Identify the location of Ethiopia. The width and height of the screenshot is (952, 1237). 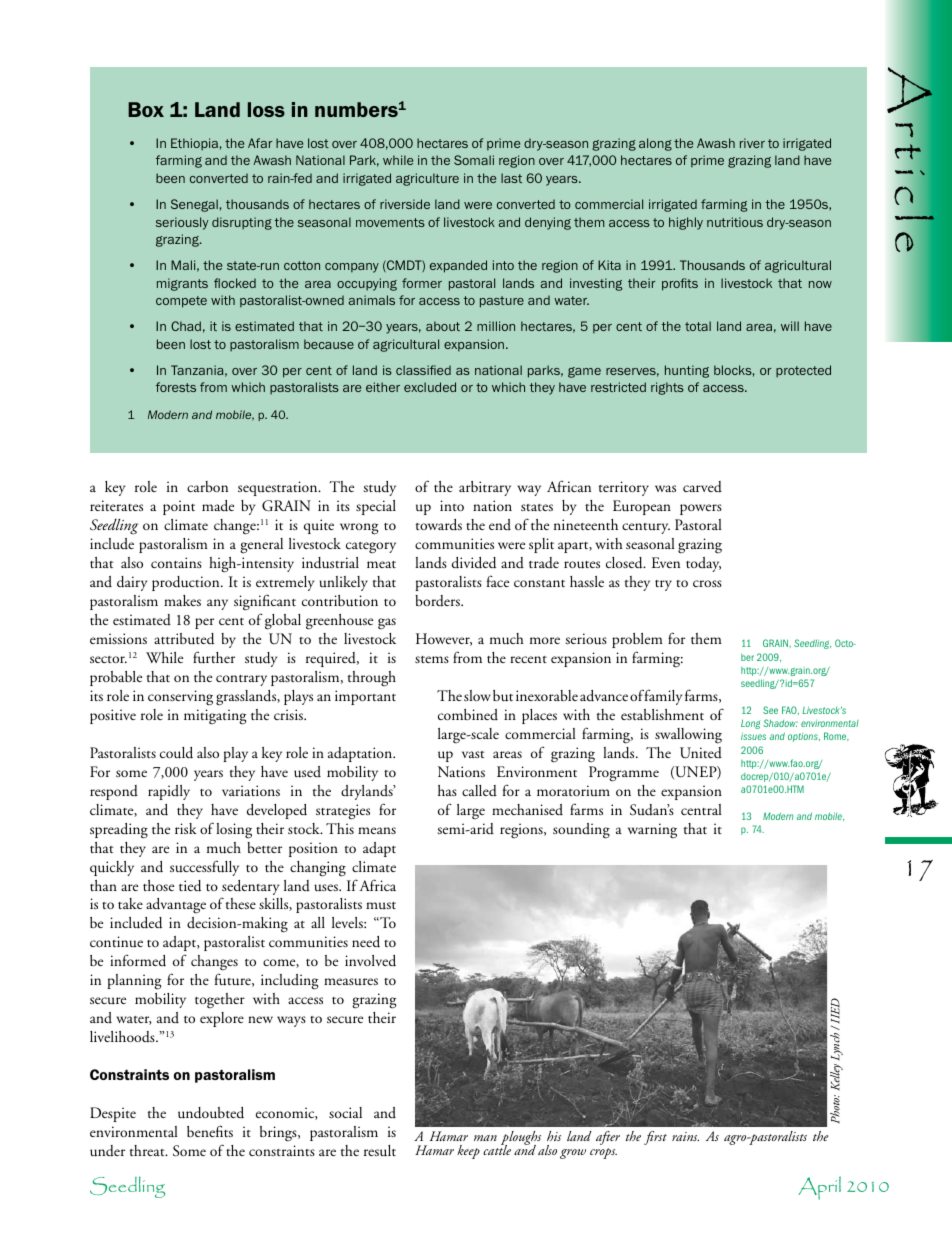
(194, 144).
